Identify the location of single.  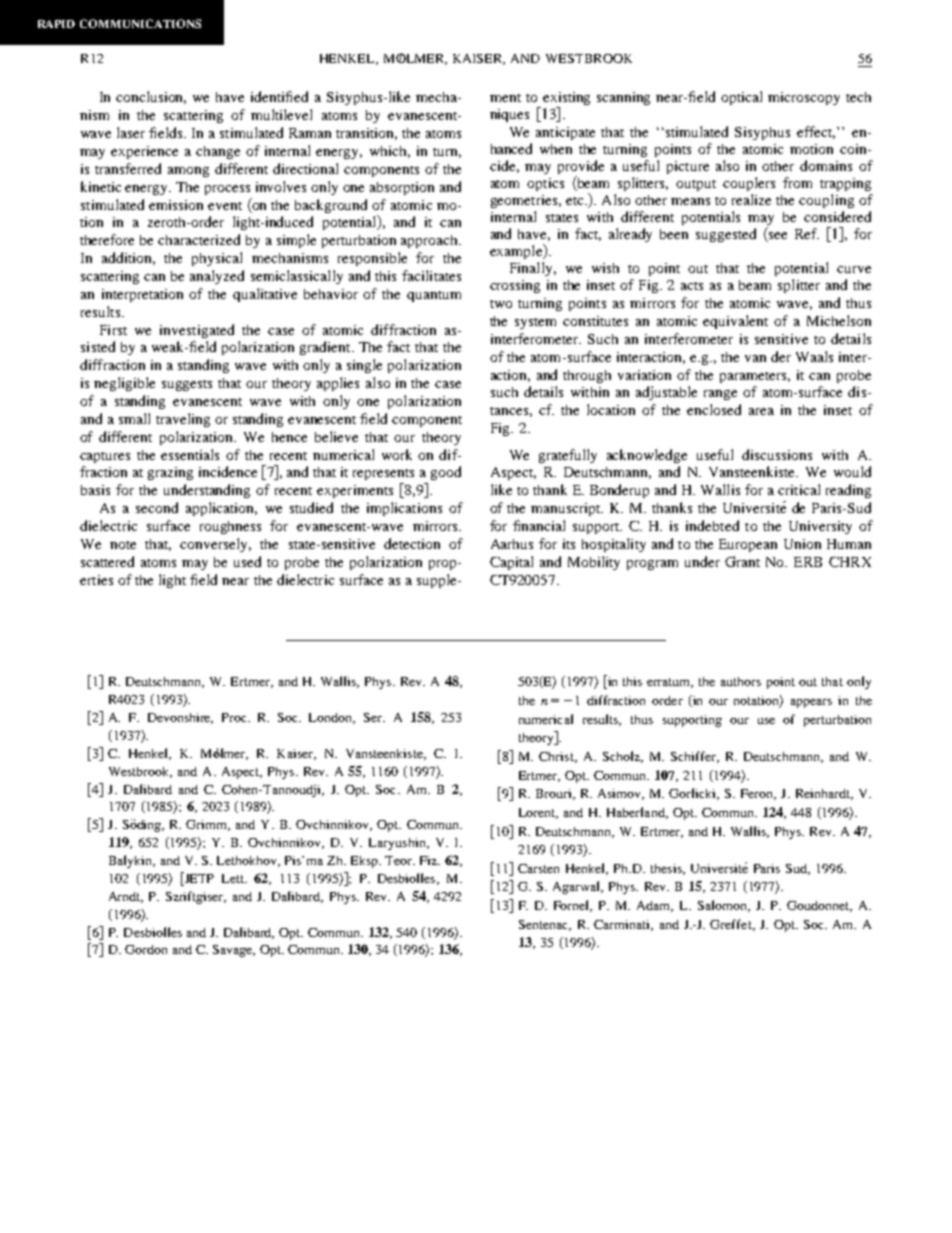
(364, 366).
